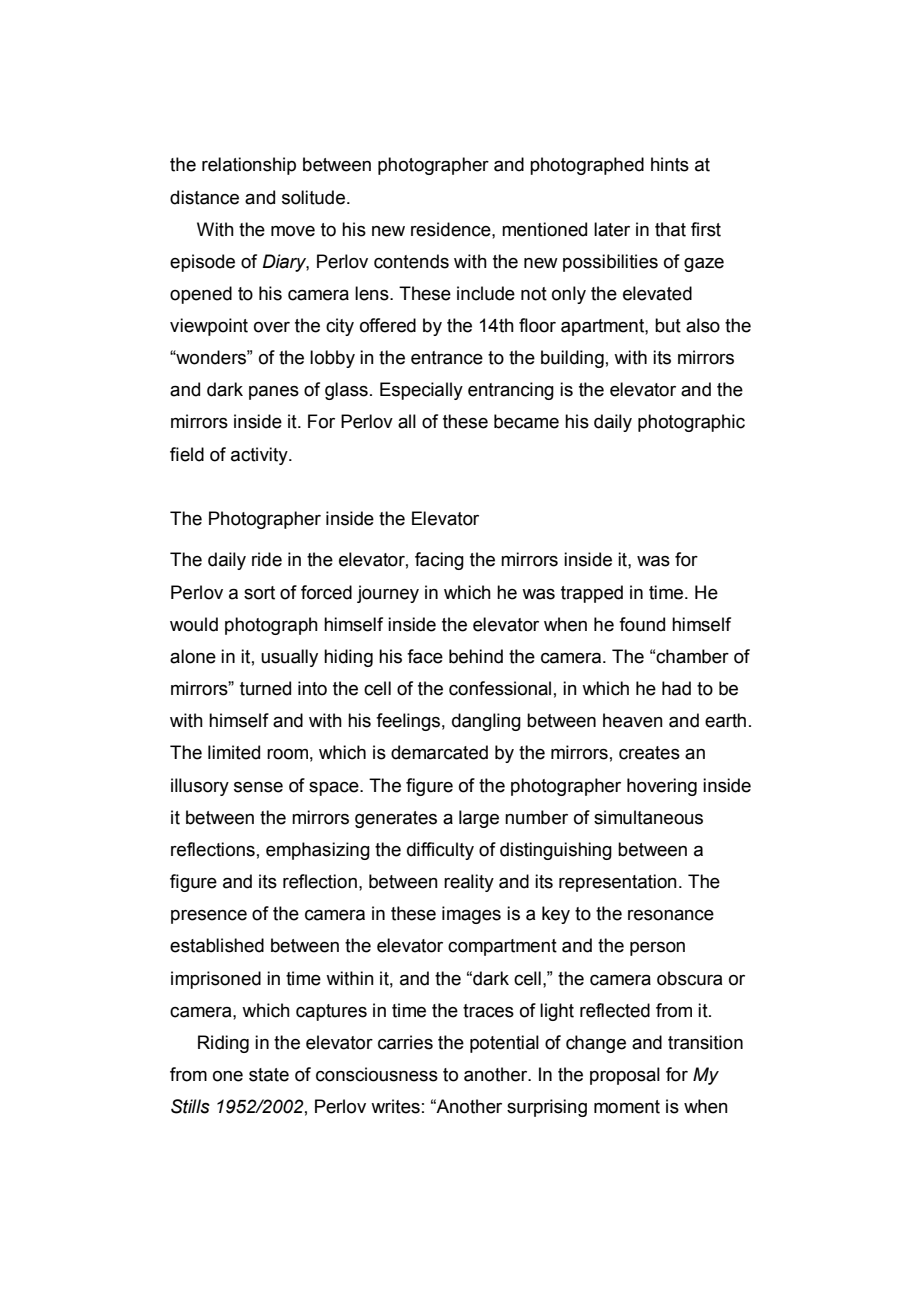 The width and height of the screenshot is (924, 1308). I want to click on state, so click(269, 1075).
